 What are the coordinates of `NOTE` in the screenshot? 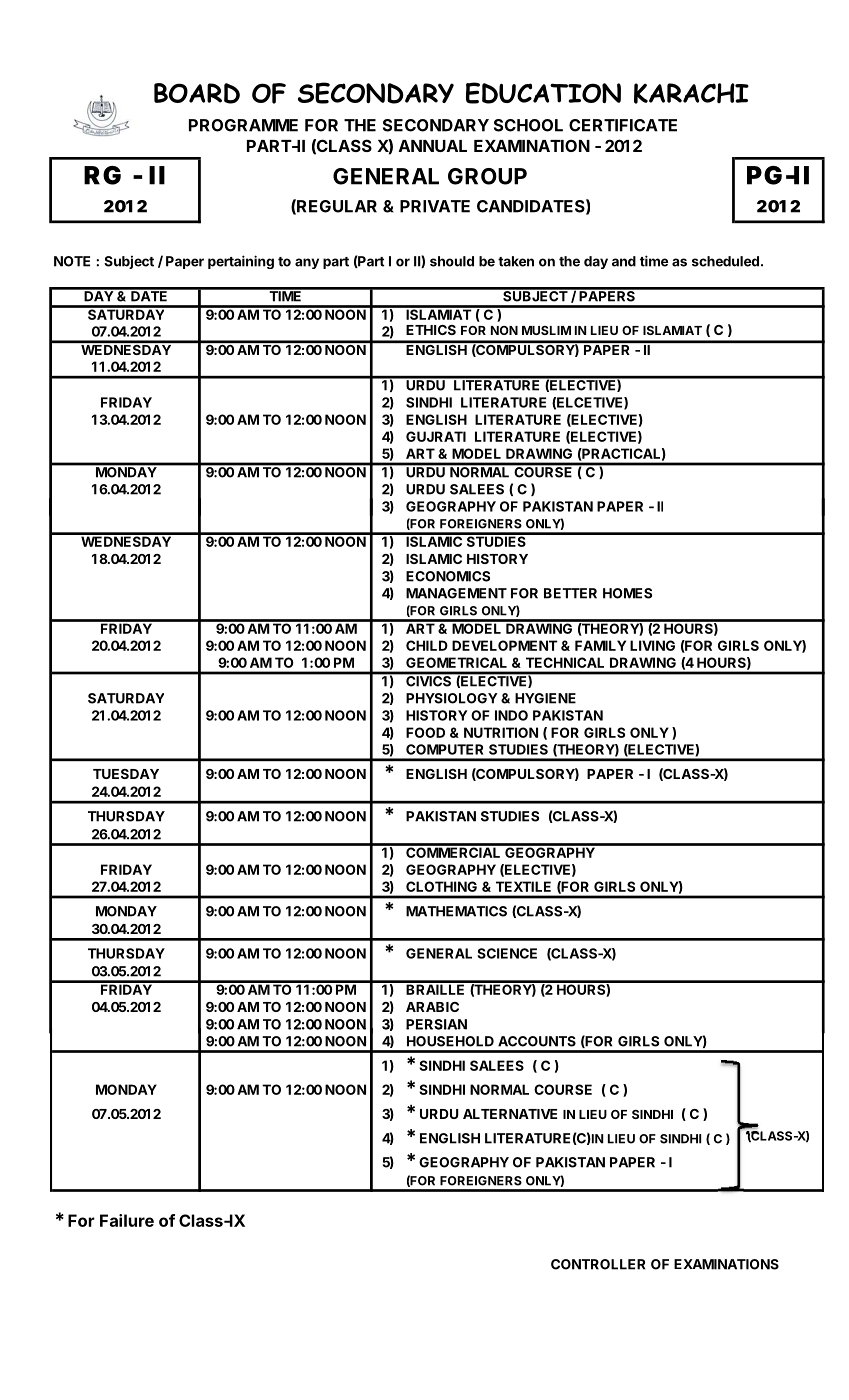 It's located at (72, 261).
